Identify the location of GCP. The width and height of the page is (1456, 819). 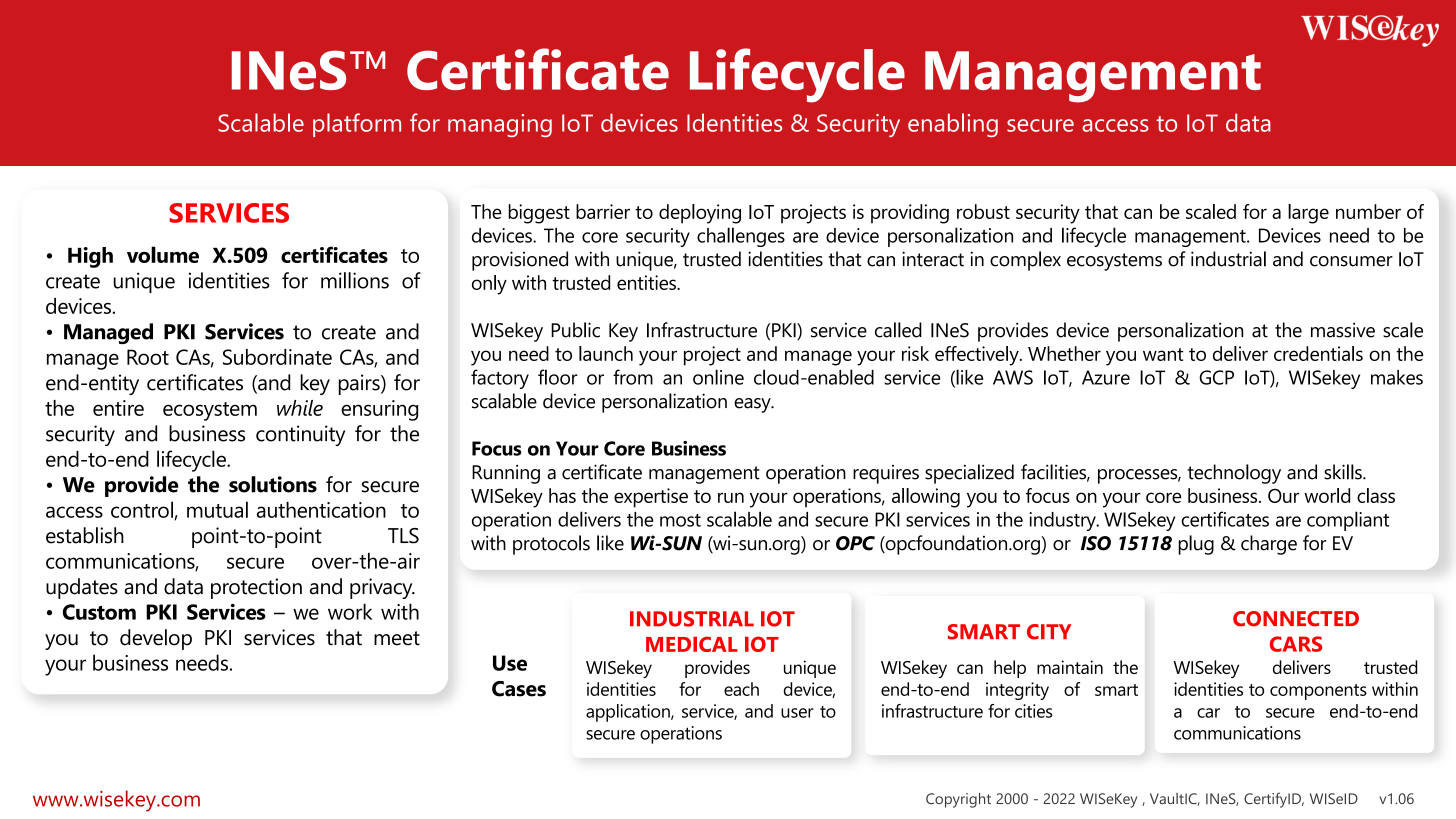
(1216, 377).
